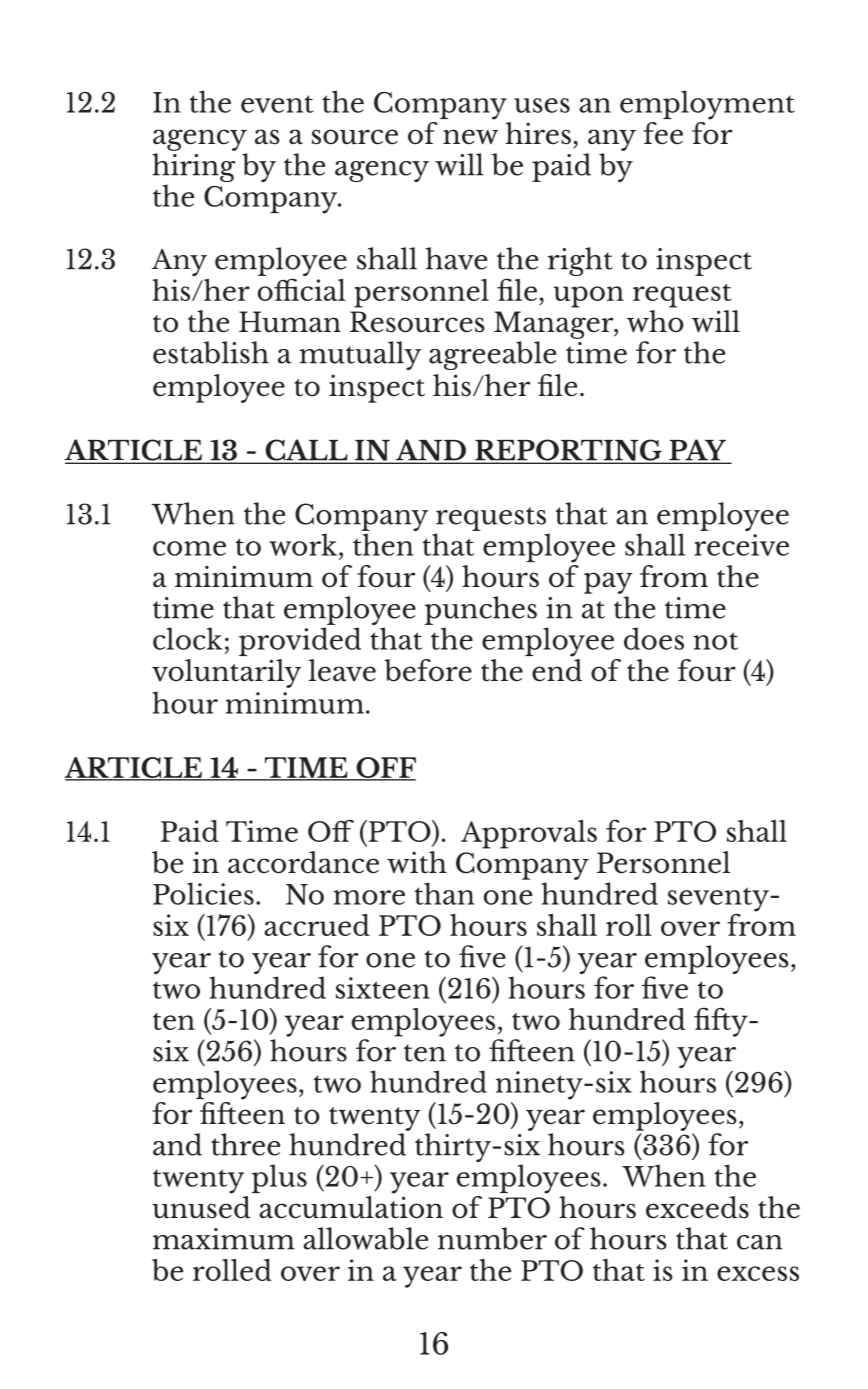 The width and height of the document is (868, 1389). I want to click on who, so click(655, 321).
